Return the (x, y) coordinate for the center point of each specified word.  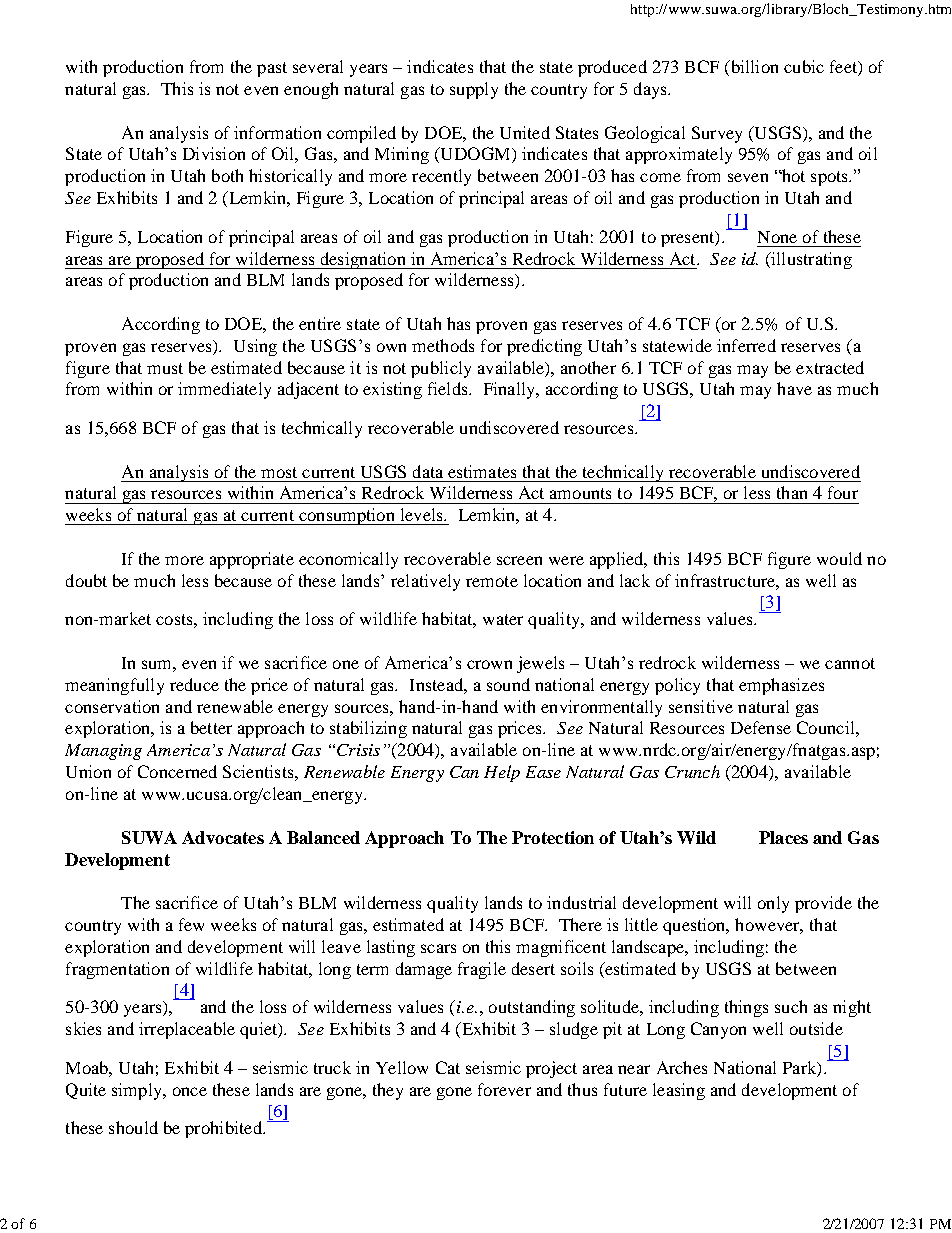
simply (138, 1091)
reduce (194, 684)
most (279, 472)
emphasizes (781, 686)
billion (753, 68)
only (773, 904)
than (792, 492)
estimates (482, 471)
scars (438, 948)
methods (443, 345)
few (191, 924)
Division (214, 153)
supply (474, 90)
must (165, 368)
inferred (746, 345)
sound (508, 684)
